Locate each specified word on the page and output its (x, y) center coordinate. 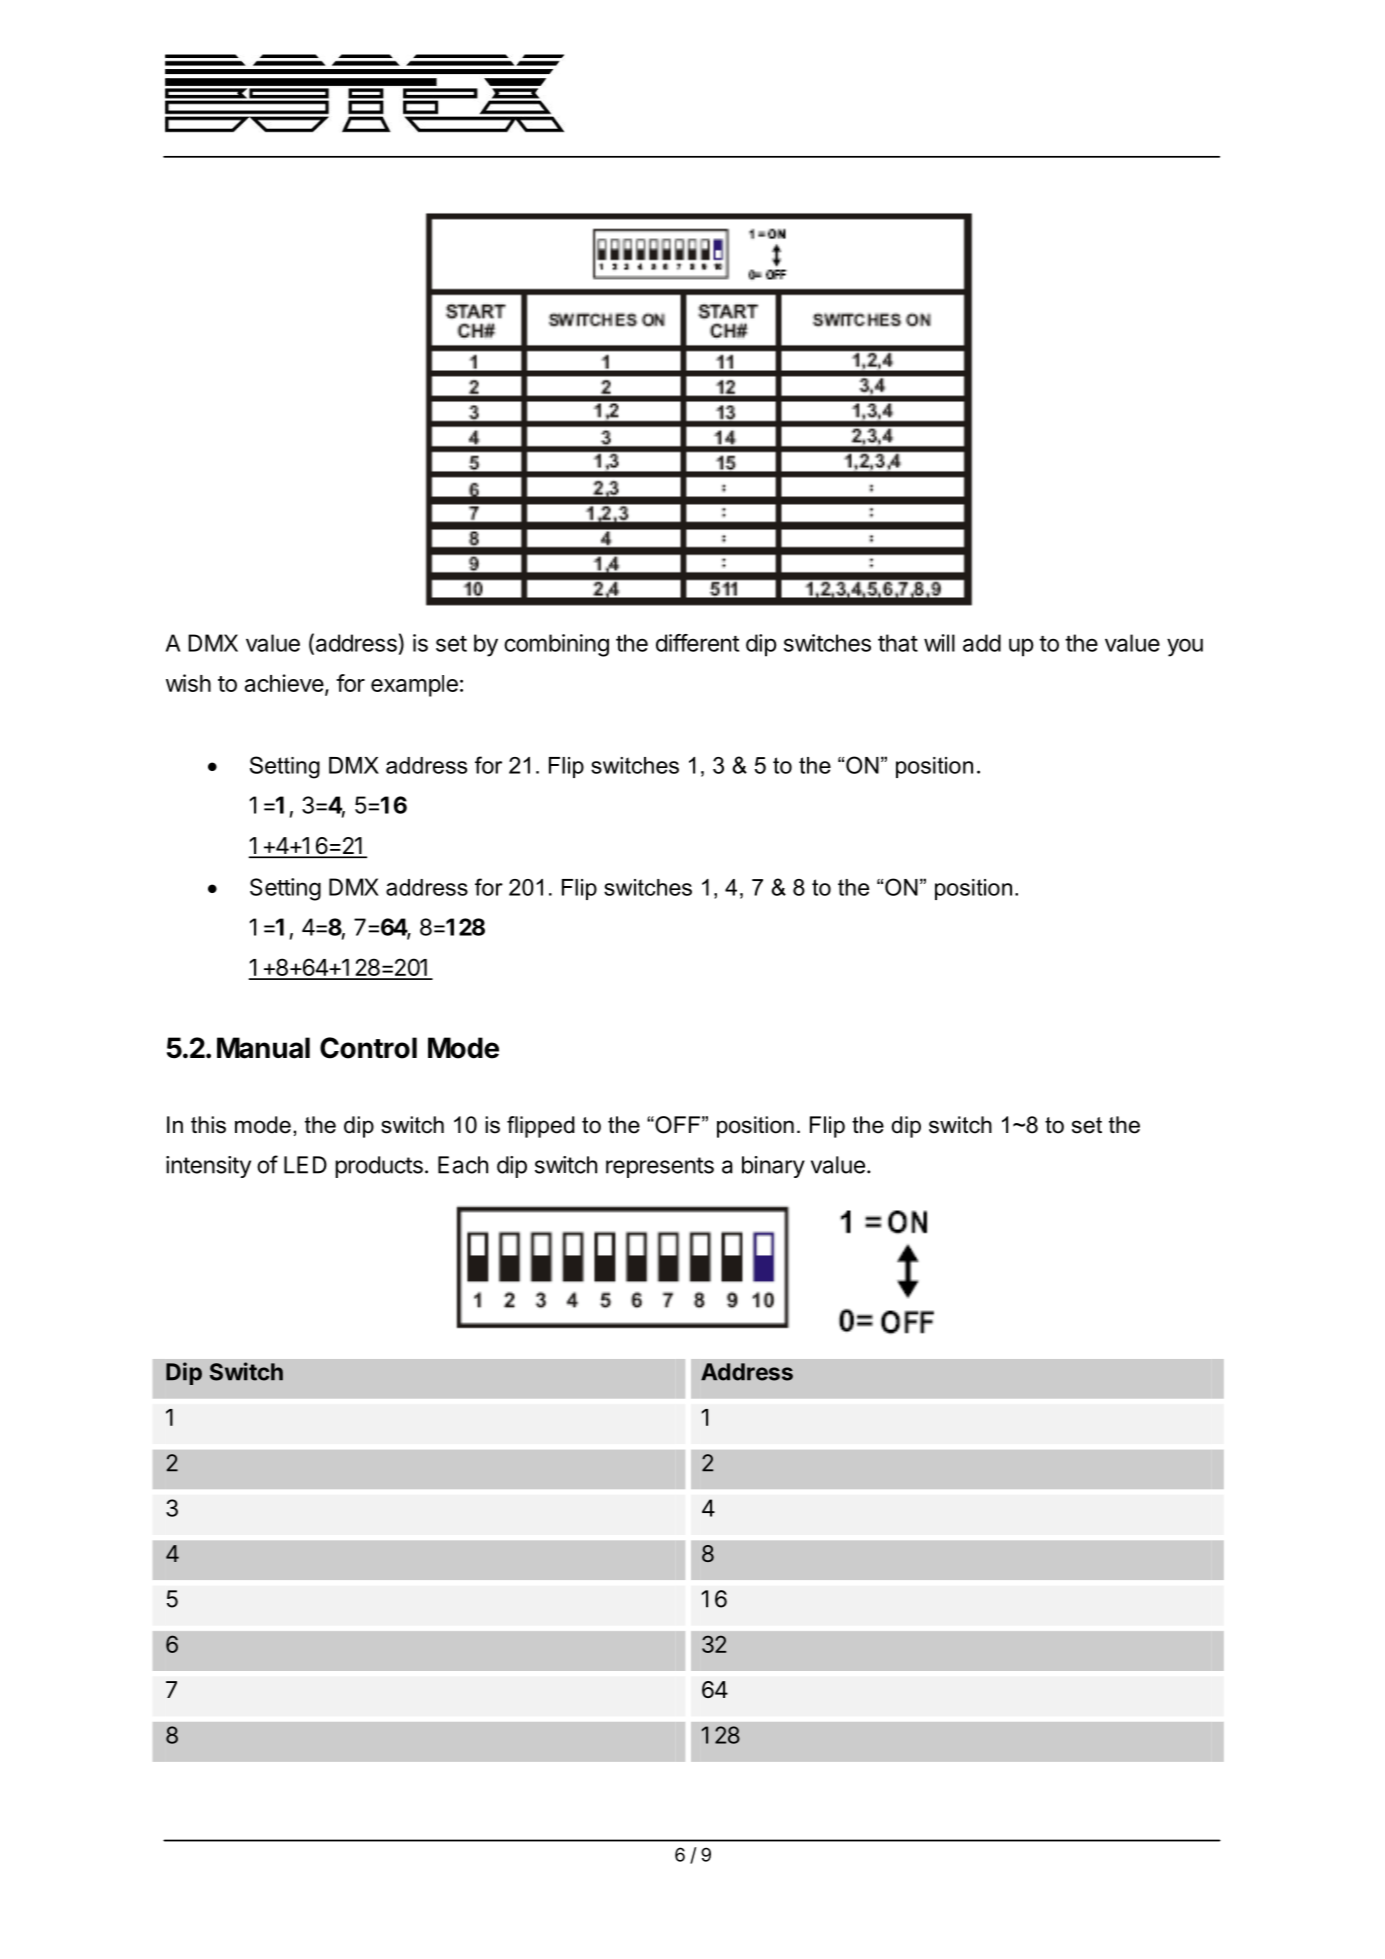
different (697, 643)
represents (660, 1167)
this (208, 1125)
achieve (284, 683)
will (939, 643)
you (1185, 647)
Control (368, 1048)
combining (556, 645)
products (379, 1167)
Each (463, 1165)
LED (305, 1165)
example (414, 686)
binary (773, 1167)
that (898, 643)
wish (188, 683)
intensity (208, 1167)
